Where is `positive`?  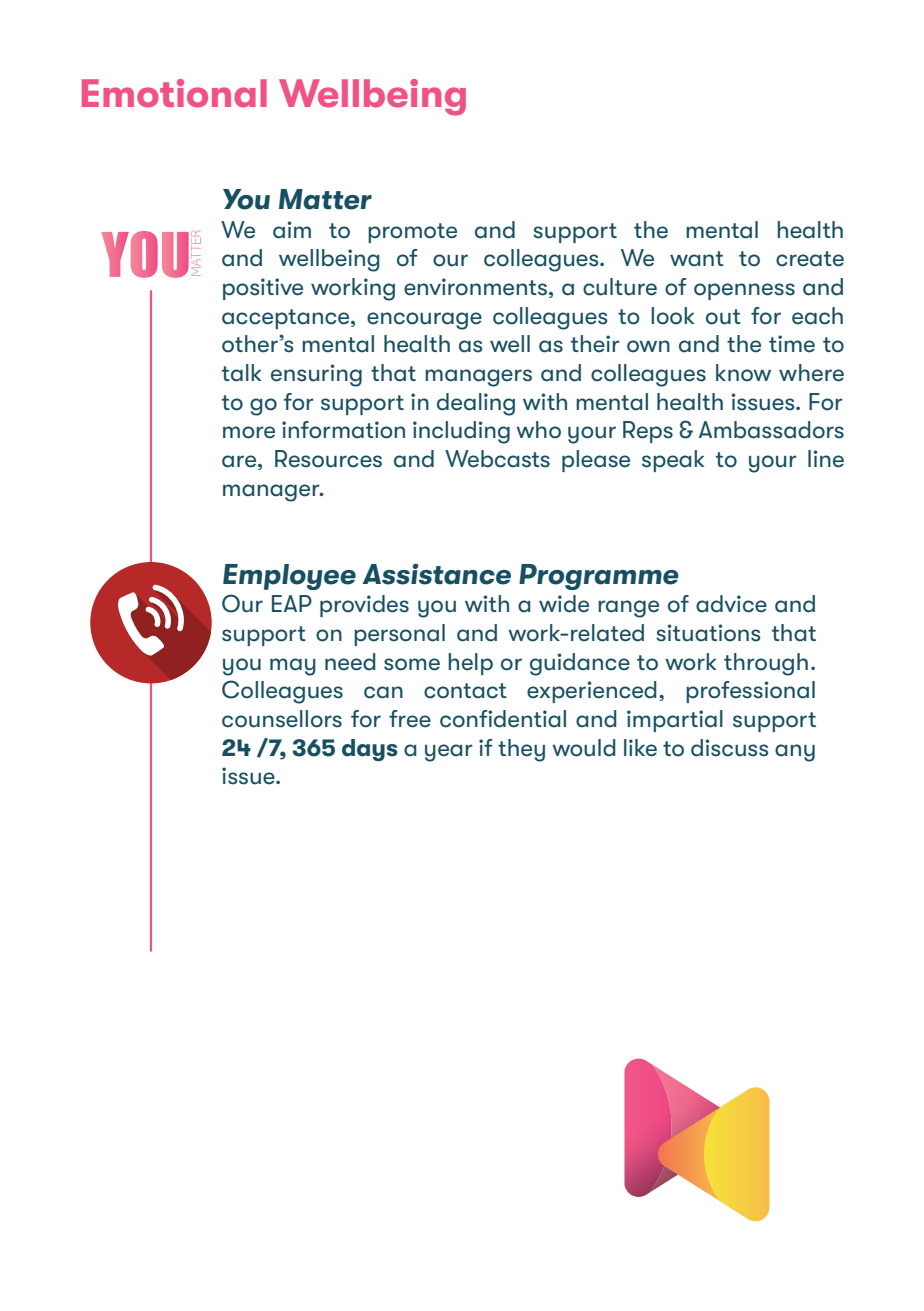 positive is located at coordinates (263, 289).
